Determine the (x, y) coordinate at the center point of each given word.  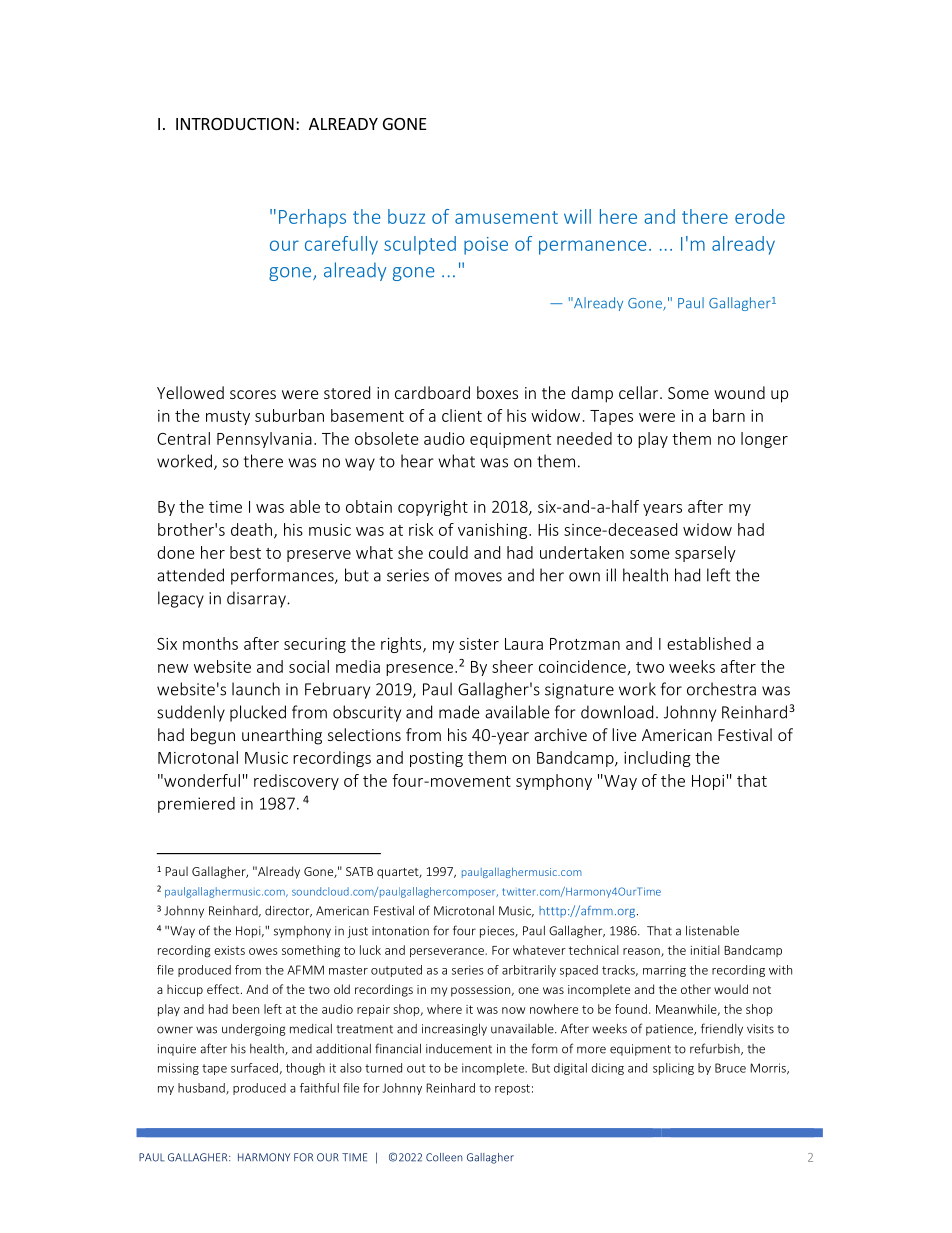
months (210, 643)
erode (760, 216)
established (709, 643)
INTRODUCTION (235, 124)
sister (479, 644)
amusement (506, 217)
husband (202, 1089)
